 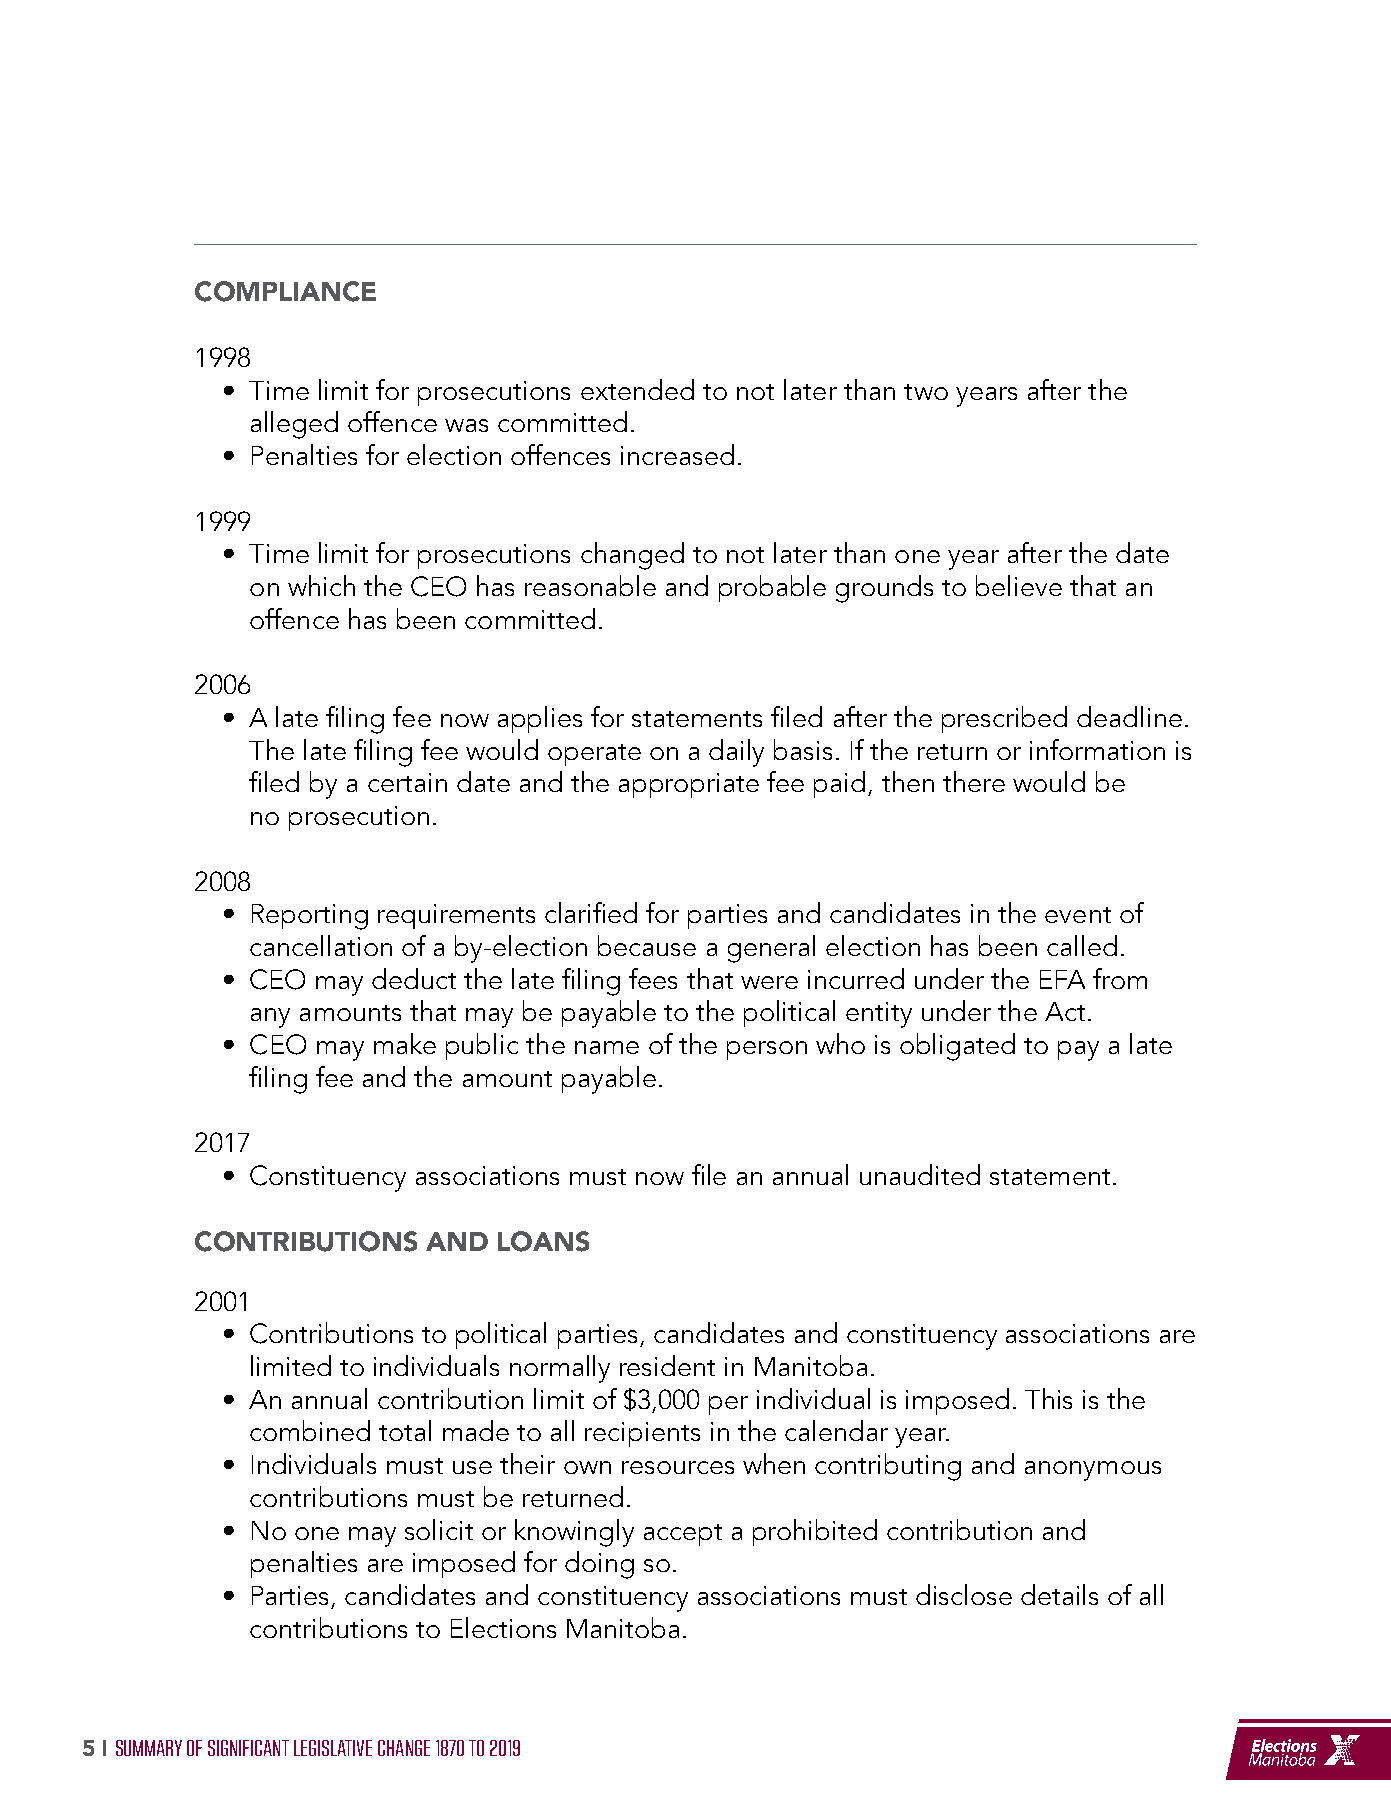 I want to click on details, so click(x=1059, y=1594).
